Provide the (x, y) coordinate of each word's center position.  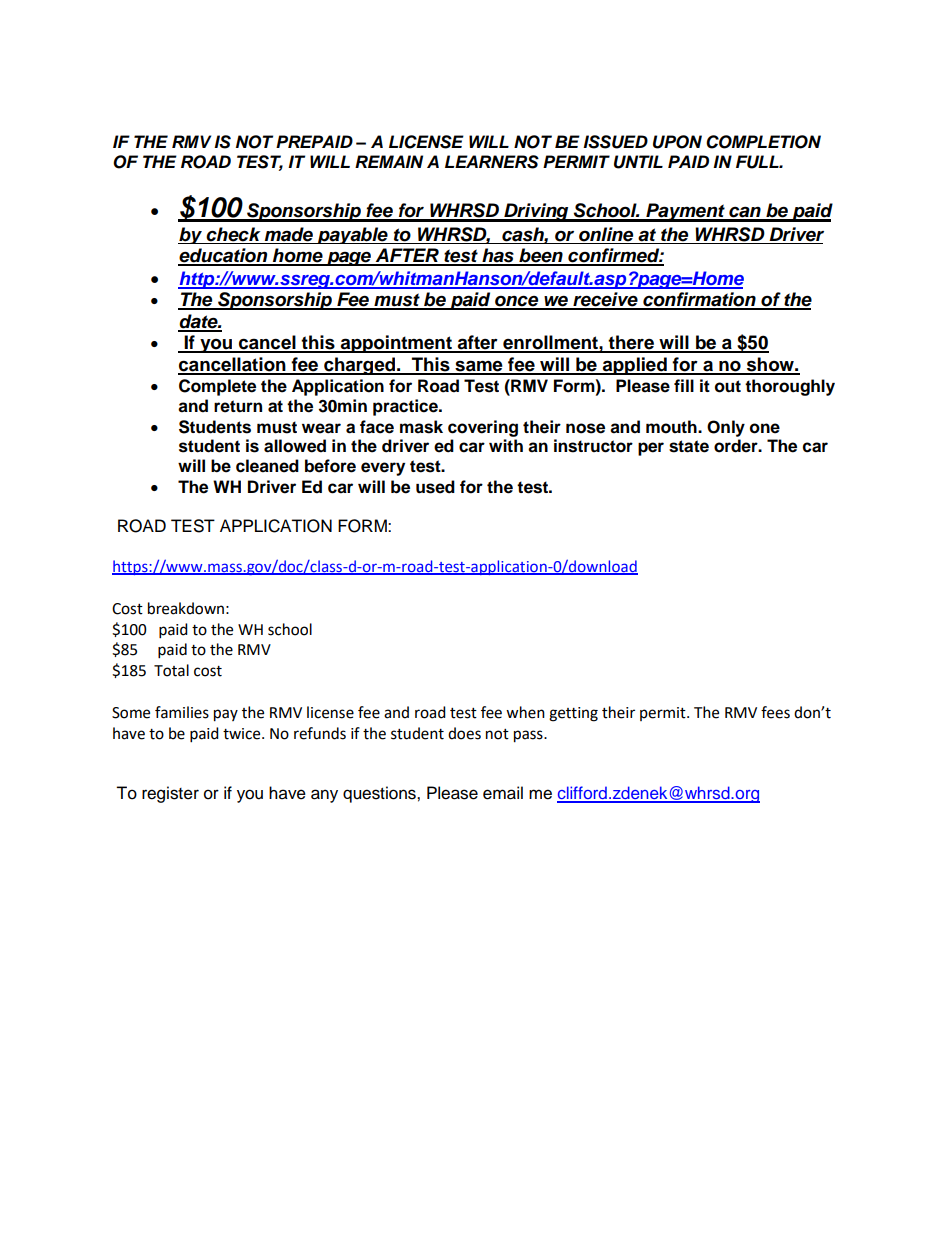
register (170, 794)
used (435, 487)
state (689, 446)
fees (775, 712)
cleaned (267, 466)
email (503, 793)
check (233, 234)
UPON (677, 142)
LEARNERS (492, 162)
